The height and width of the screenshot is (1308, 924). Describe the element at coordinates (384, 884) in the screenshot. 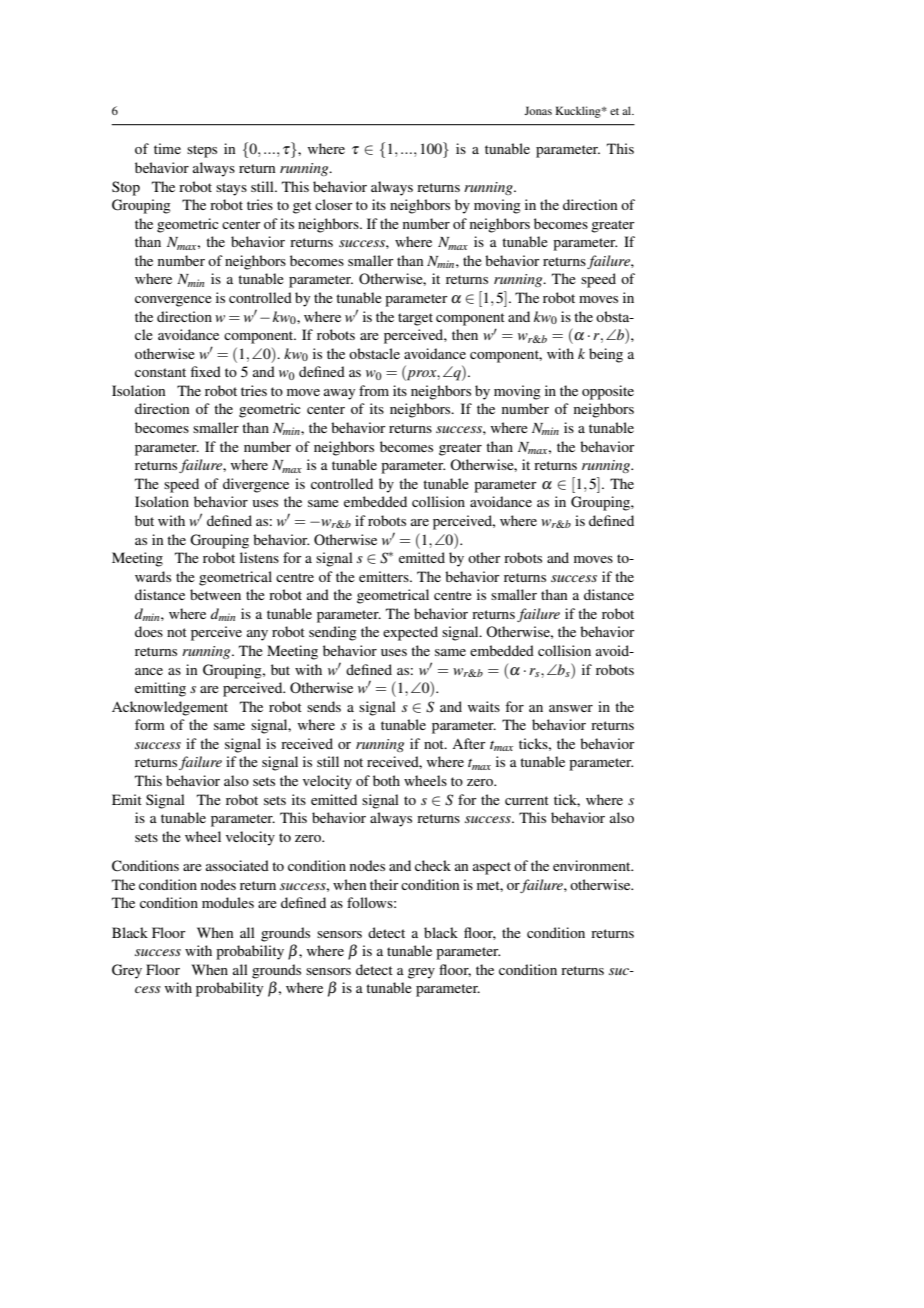

I see `their` at that location.
